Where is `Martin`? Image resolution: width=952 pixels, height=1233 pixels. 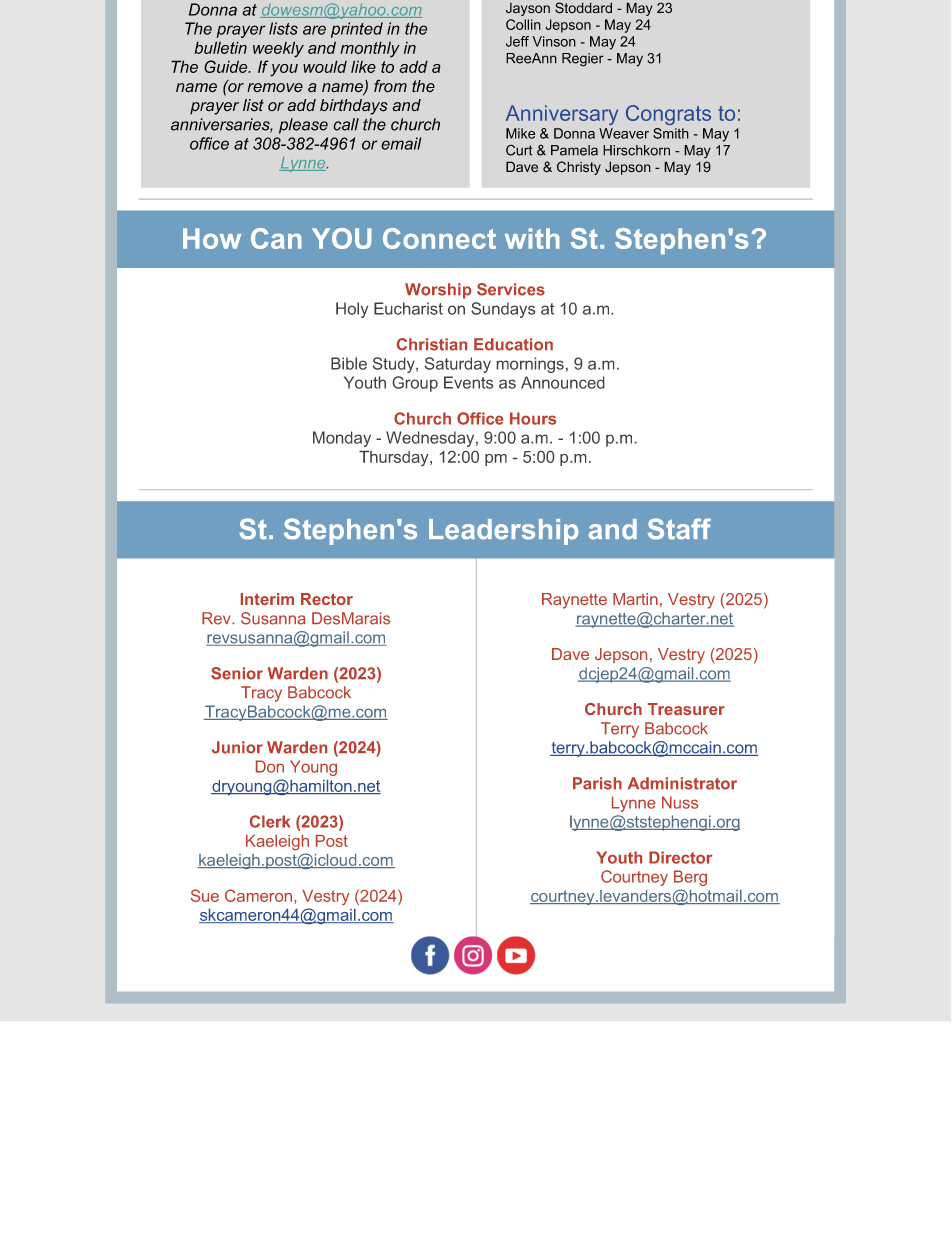 Martin is located at coordinates (635, 599).
